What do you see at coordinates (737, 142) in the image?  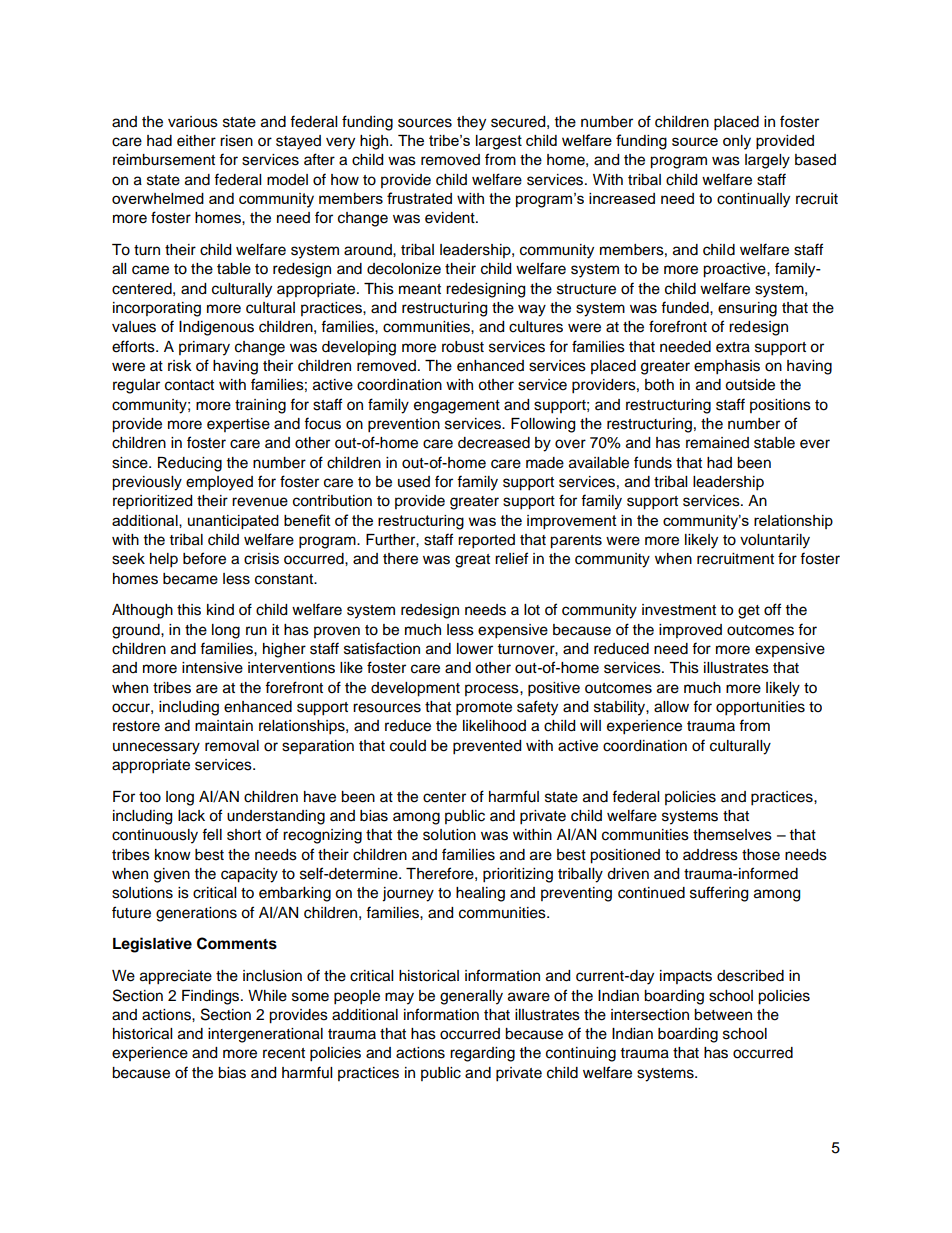 I see `only` at bounding box center [737, 142].
